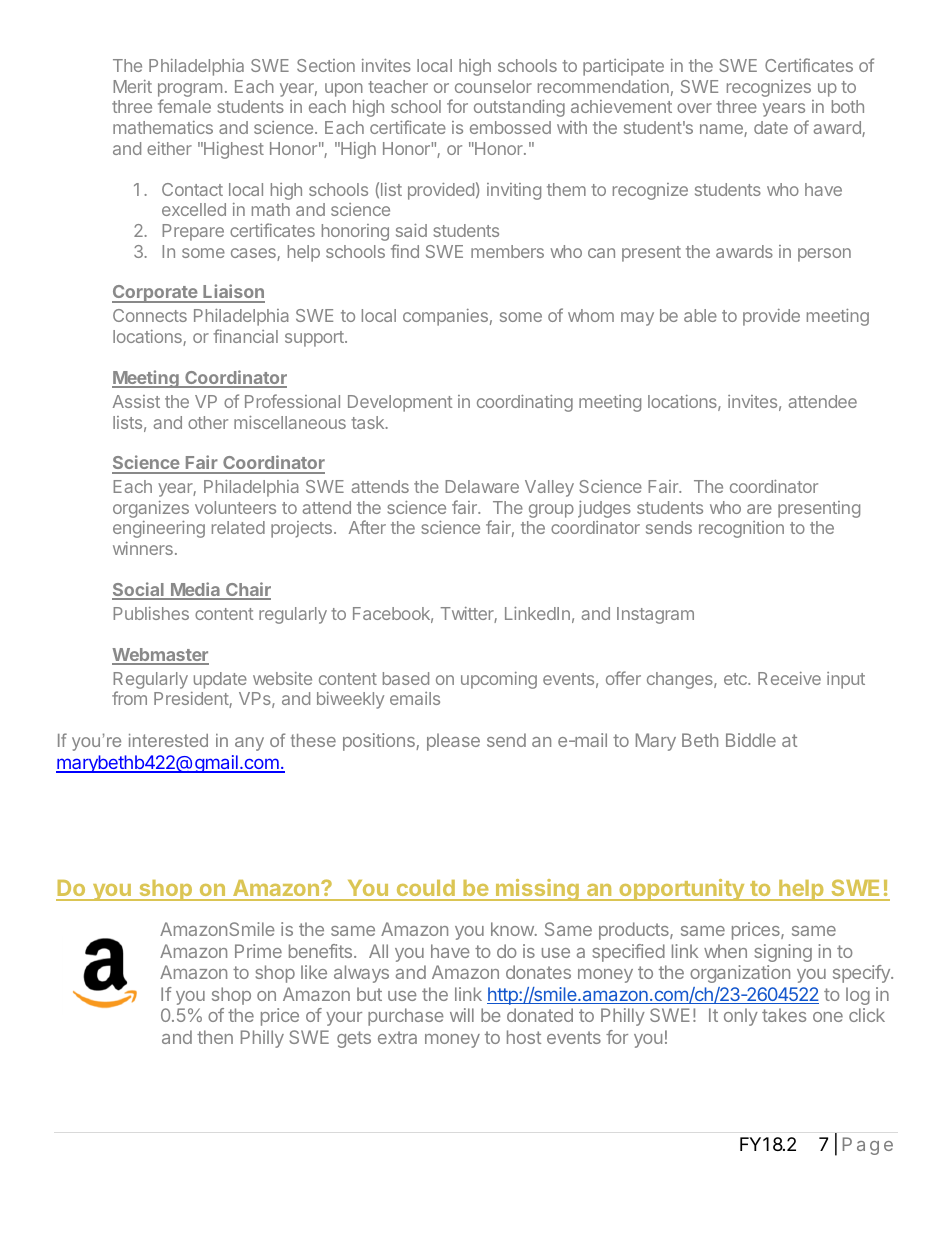  What do you see at coordinates (741, 529) in the image?
I see `recognition` at bounding box center [741, 529].
